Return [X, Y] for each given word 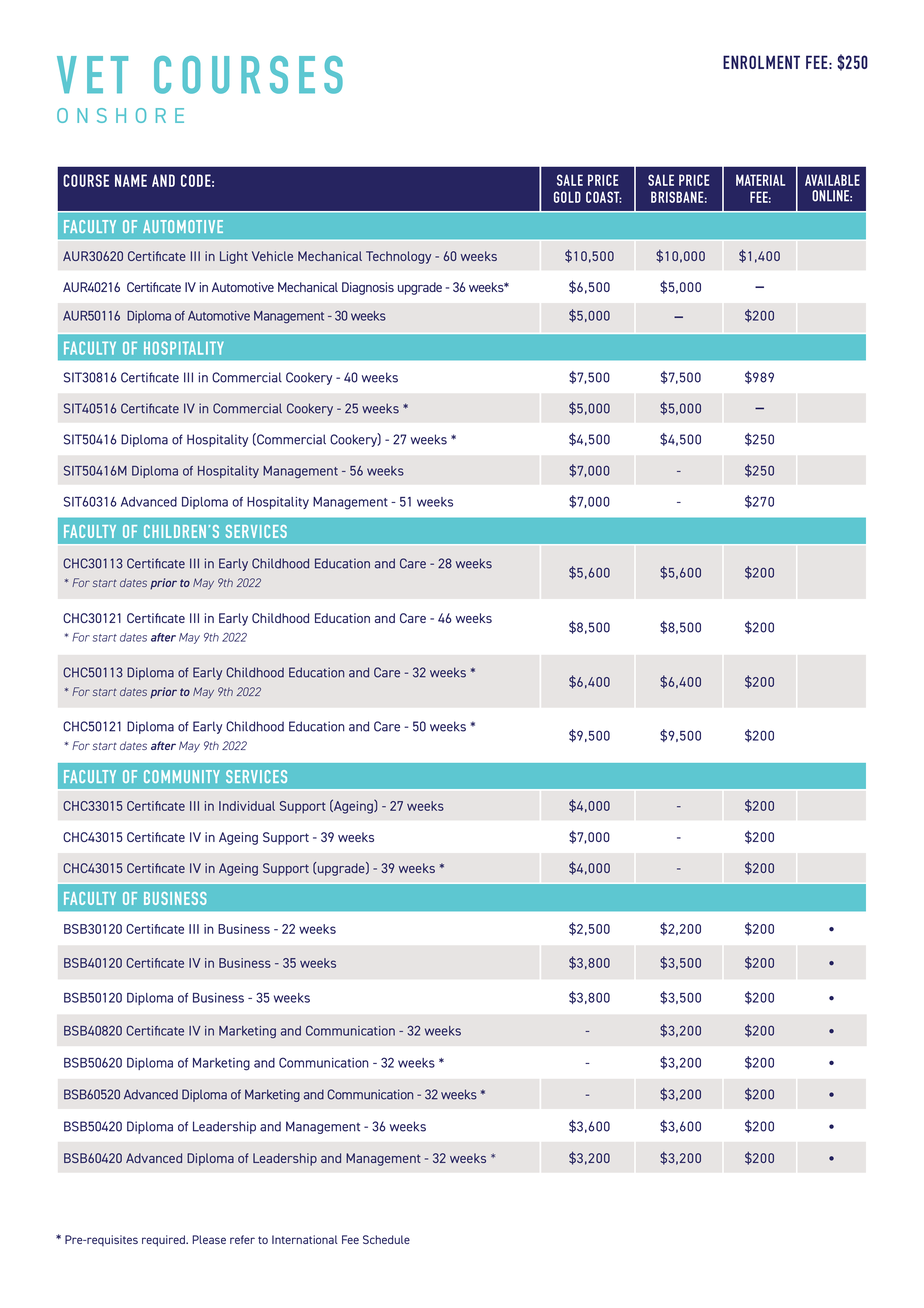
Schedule [386, 1239]
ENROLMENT [761, 62]
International [305, 1239]
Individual [247, 806]
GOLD [567, 197]
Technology [398, 257]
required [164, 1241]
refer [242, 1239]
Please [209, 1239]
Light [234, 257]
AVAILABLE [832, 180]
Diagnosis [368, 288]
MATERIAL [760, 180]
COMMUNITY [182, 776]
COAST [604, 197]
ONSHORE [120, 115]
